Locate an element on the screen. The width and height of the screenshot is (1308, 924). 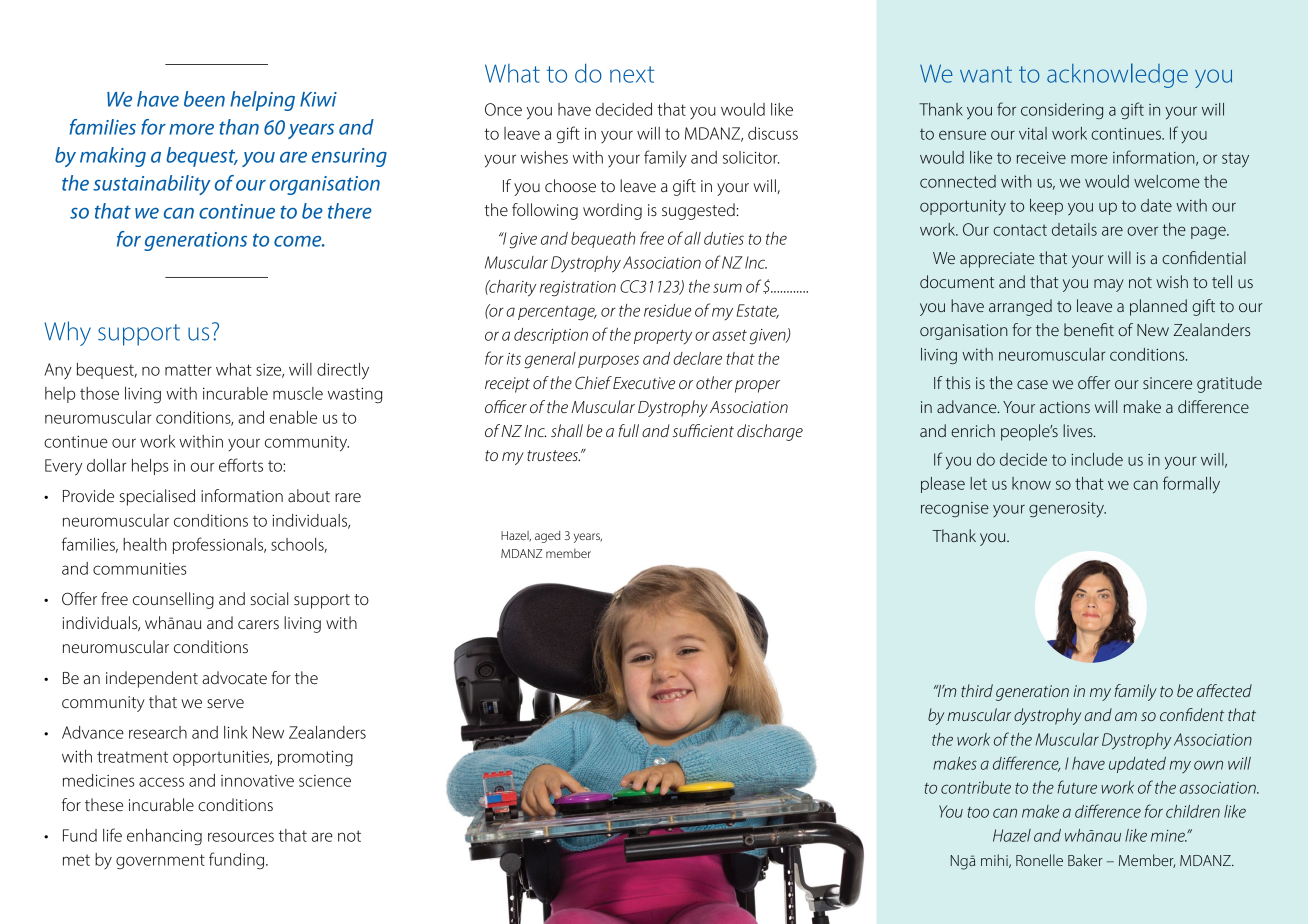
generosity is located at coordinates (1067, 509).
